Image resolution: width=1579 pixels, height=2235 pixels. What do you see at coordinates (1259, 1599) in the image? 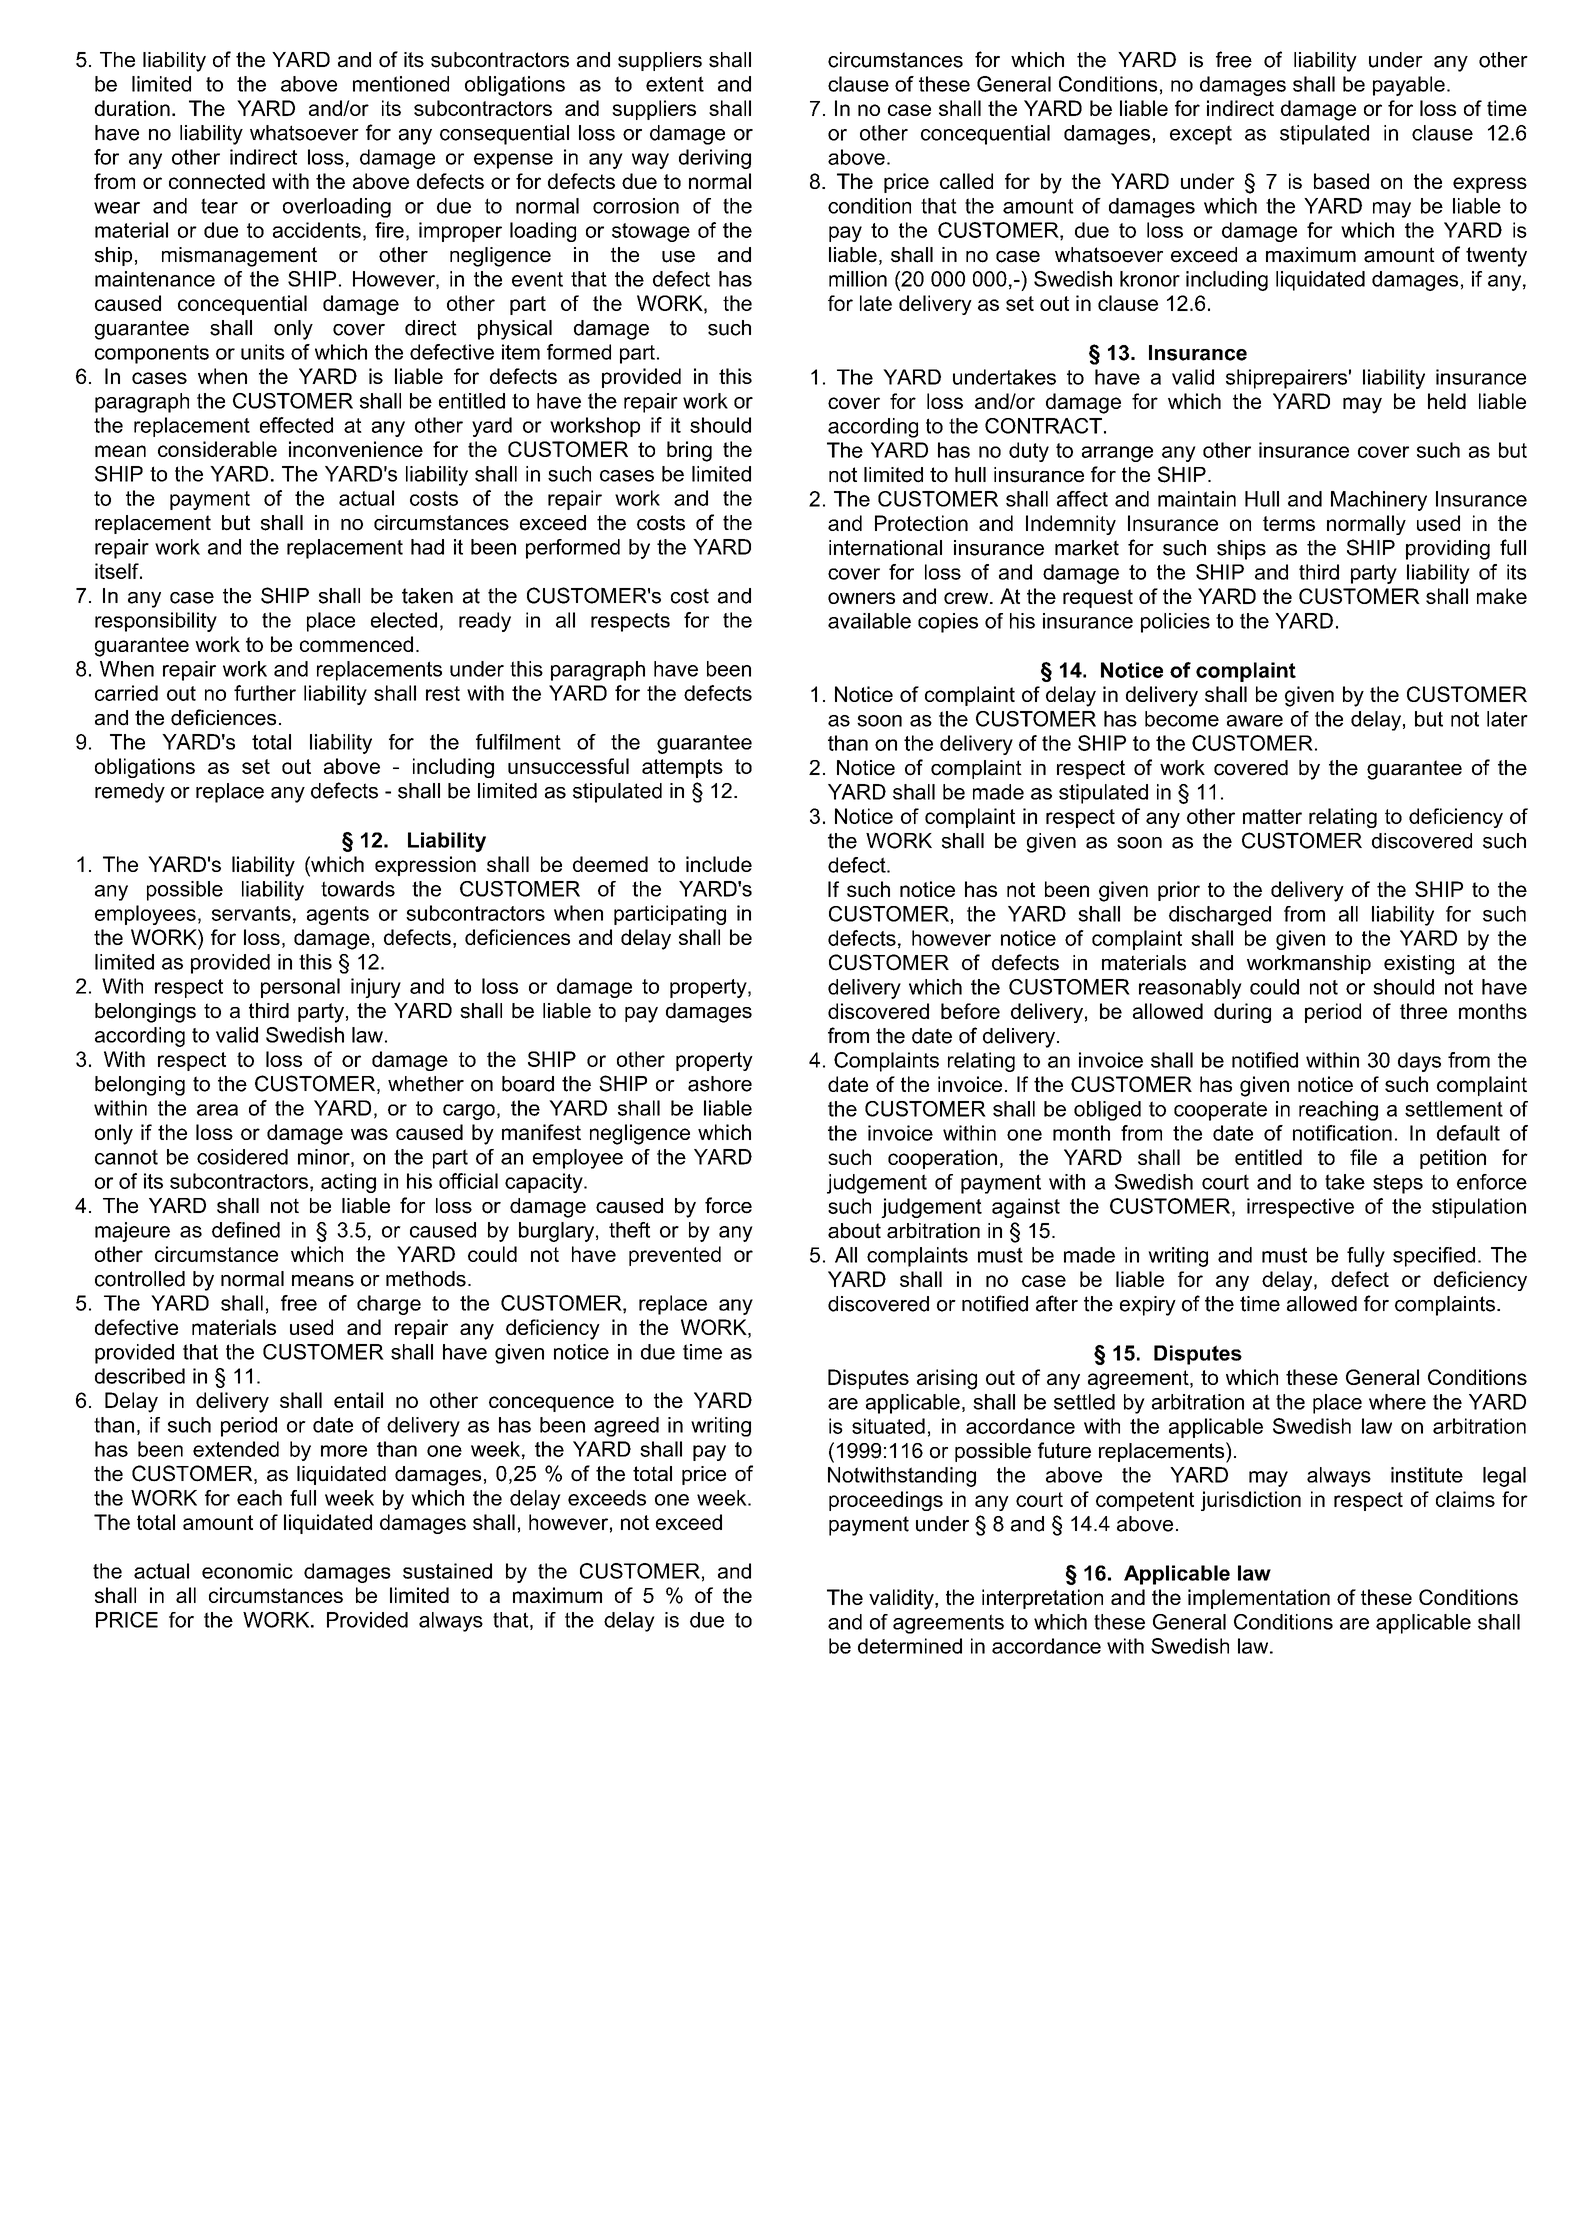
I see `implementation` at bounding box center [1259, 1599].
